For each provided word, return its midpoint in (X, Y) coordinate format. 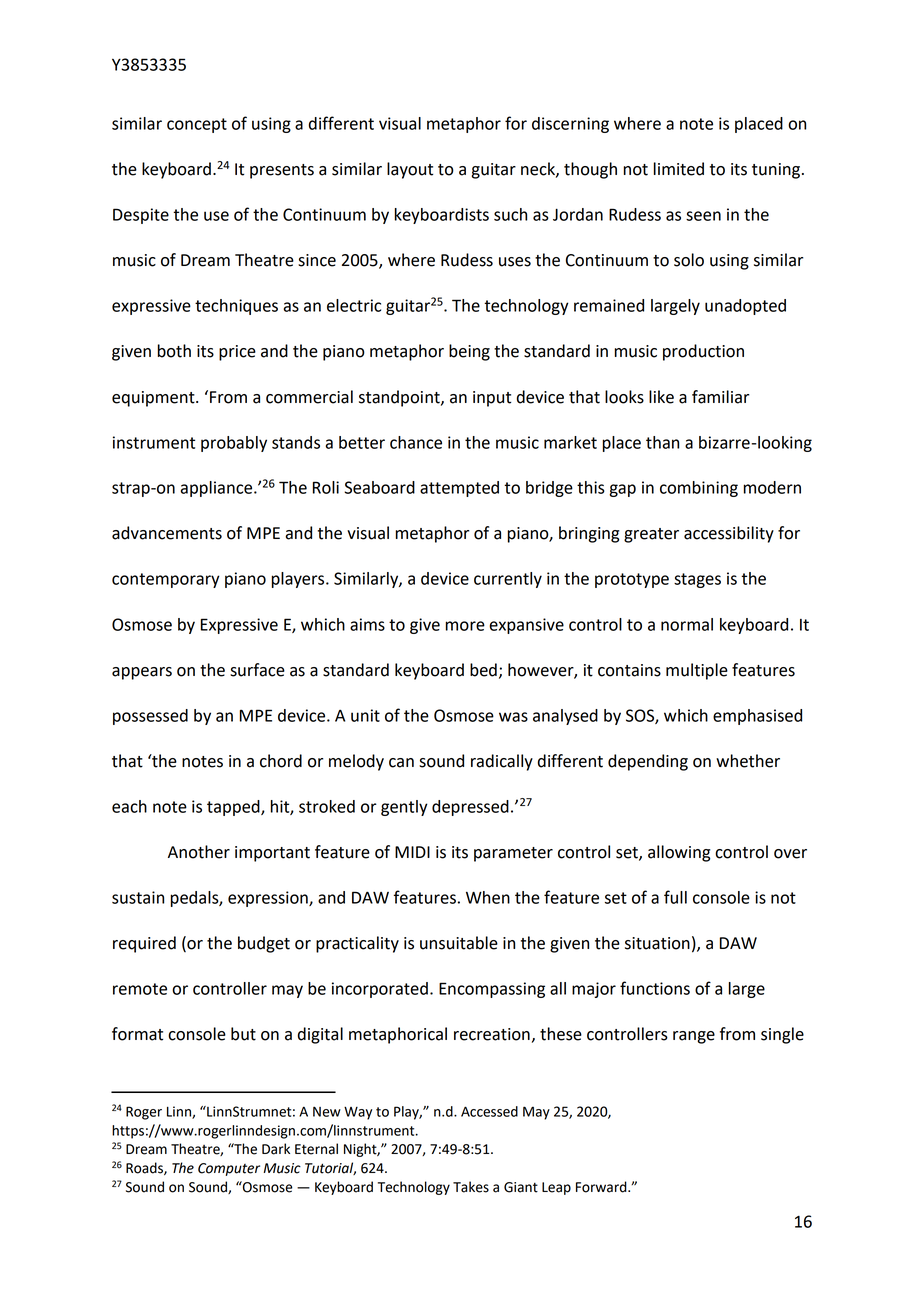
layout (410, 170)
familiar (720, 397)
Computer (229, 1169)
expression (269, 899)
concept (197, 125)
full (675, 897)
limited (679, 169)
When (488, 897)
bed (483, 670)
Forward (602, 1187)
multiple (697, 671)
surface (257, 670)
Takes (471, 1187)
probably (234, 444)
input (492, 399)
